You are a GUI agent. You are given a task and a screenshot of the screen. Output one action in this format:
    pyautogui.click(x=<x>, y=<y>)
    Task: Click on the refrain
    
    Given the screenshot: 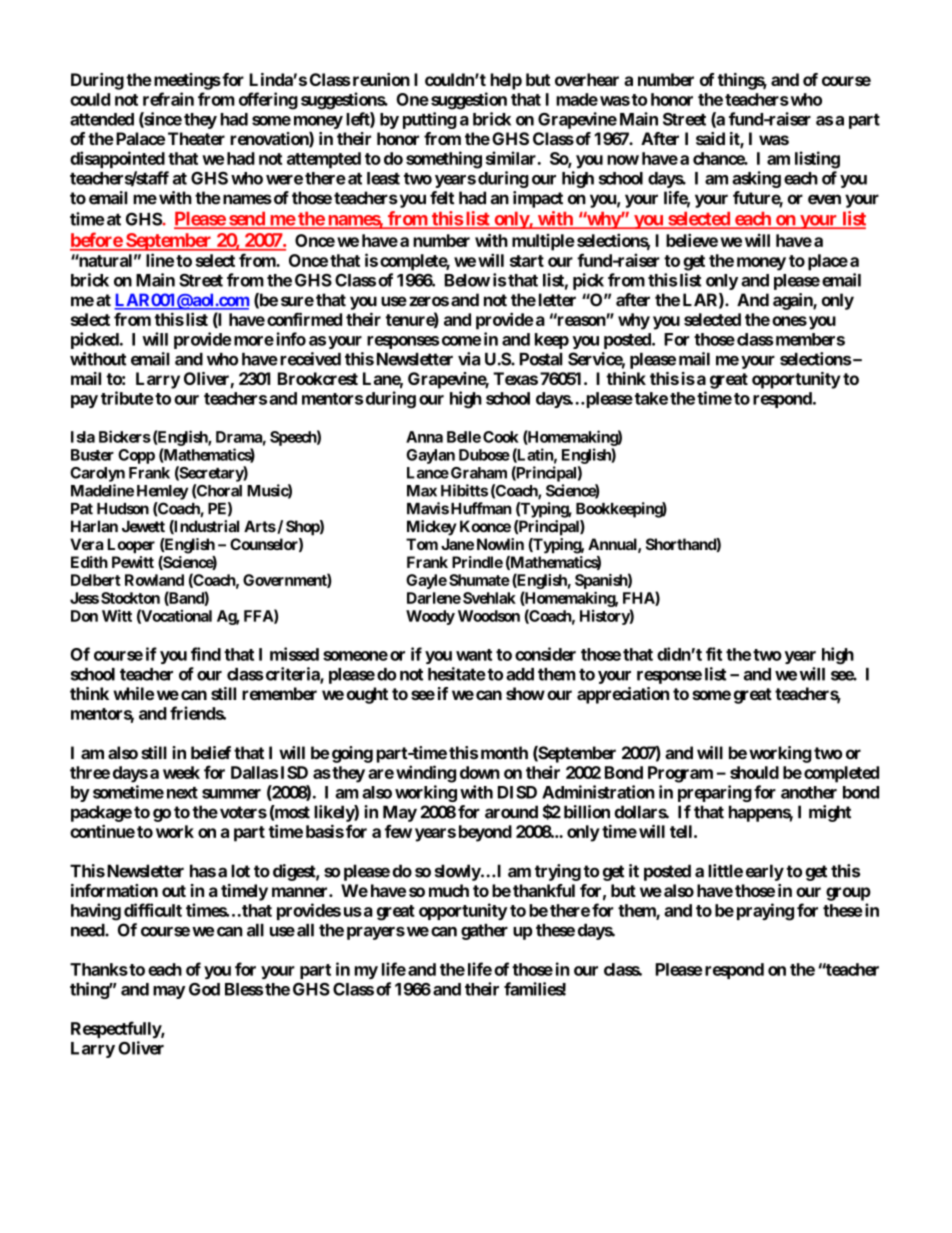 What is the action you would take?
    pyautogui.click(x=168, y=99)
